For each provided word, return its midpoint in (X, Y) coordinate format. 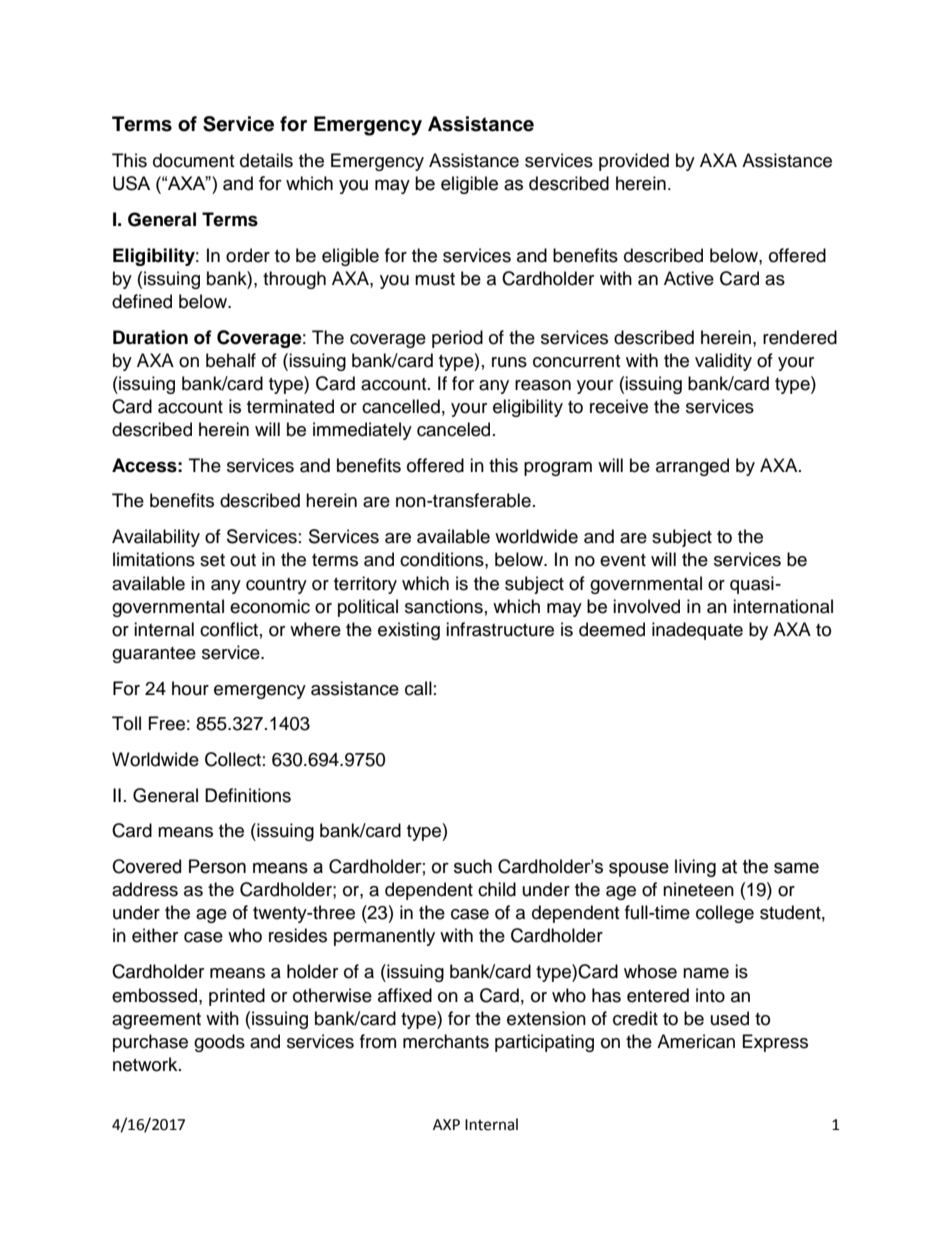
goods (219, 1043)
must (435, 279)
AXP (446, 1124)
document (193, 160)
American (696, 1041)
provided (634, 162)
